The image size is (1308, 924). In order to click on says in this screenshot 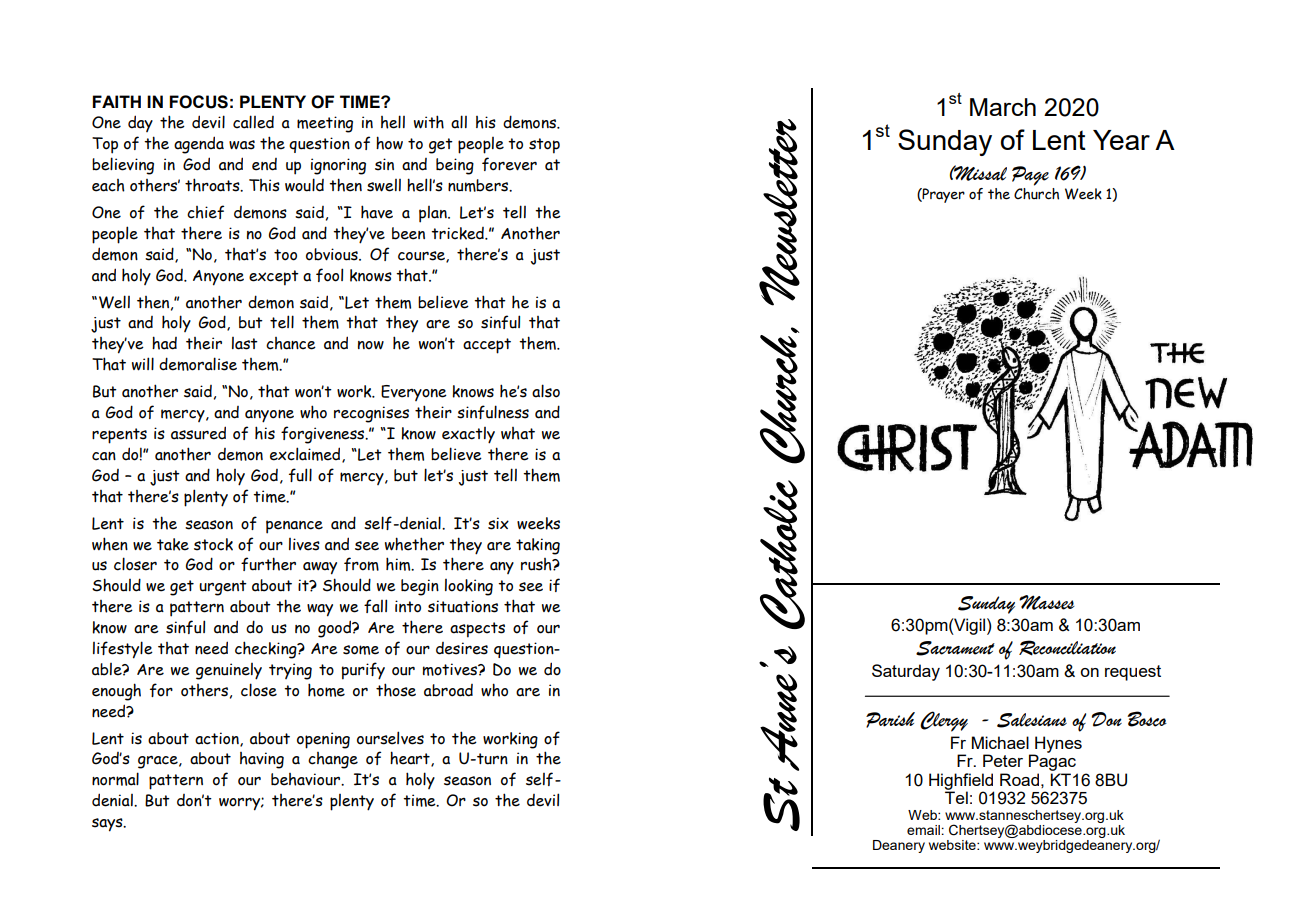, I will do `click(108, 825)`.
